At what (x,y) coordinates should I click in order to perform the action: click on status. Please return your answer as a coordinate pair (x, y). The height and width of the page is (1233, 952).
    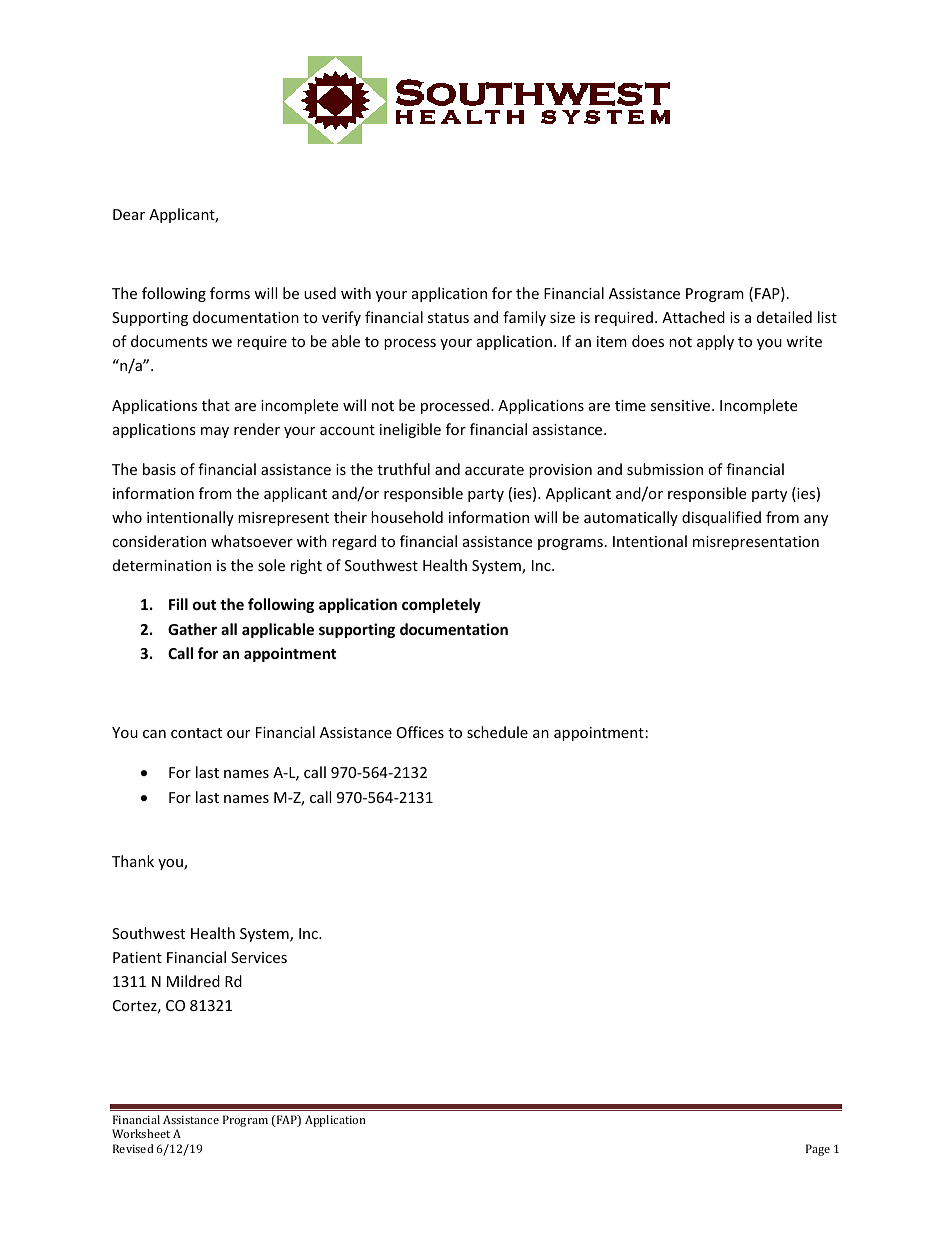
    Looking at the image, I should click on (448, 318).
